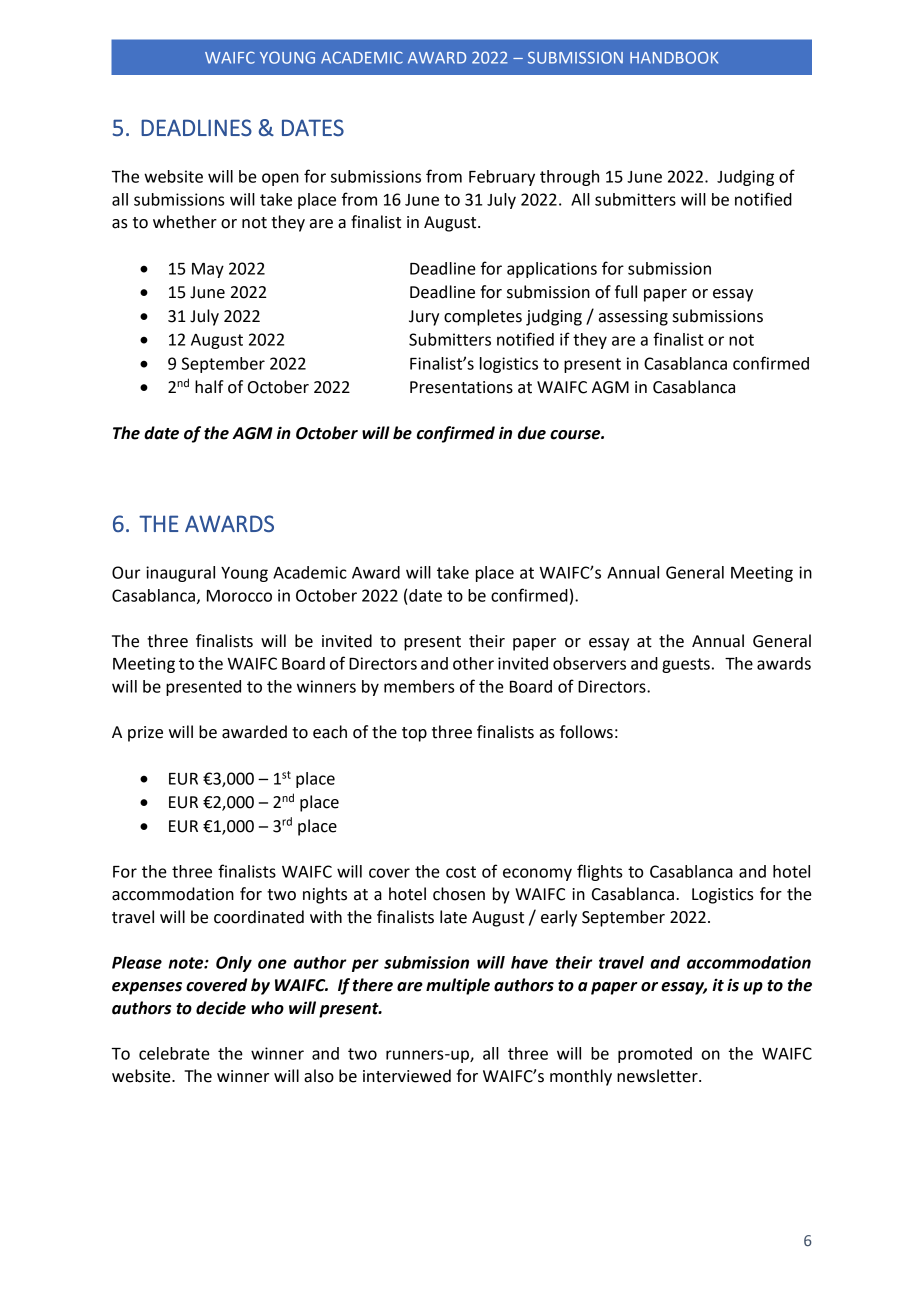  I want to click on open, so click(280, 179).
